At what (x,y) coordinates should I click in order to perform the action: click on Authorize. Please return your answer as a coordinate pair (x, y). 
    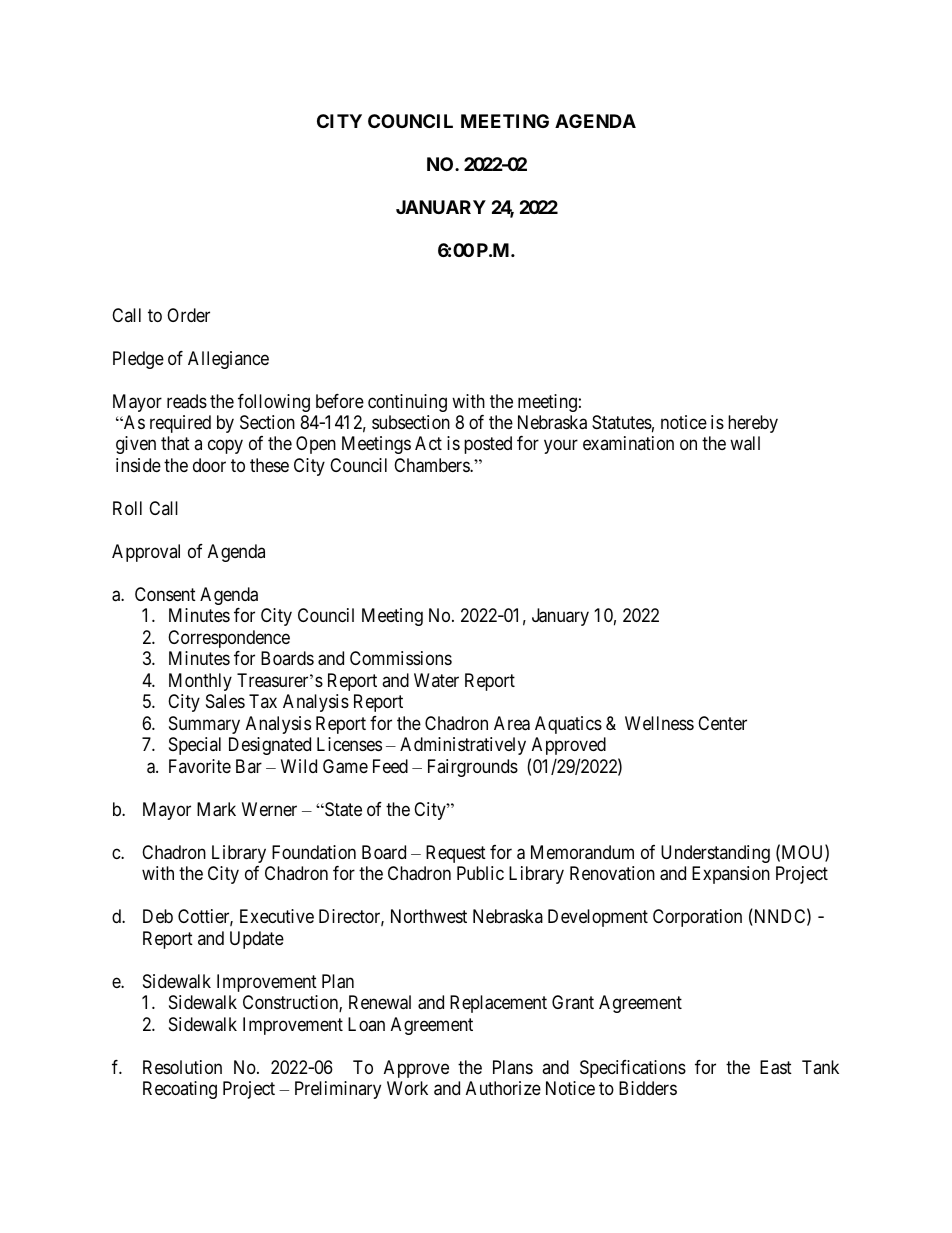
    Looking at the image, I should click on (503, 1088).
